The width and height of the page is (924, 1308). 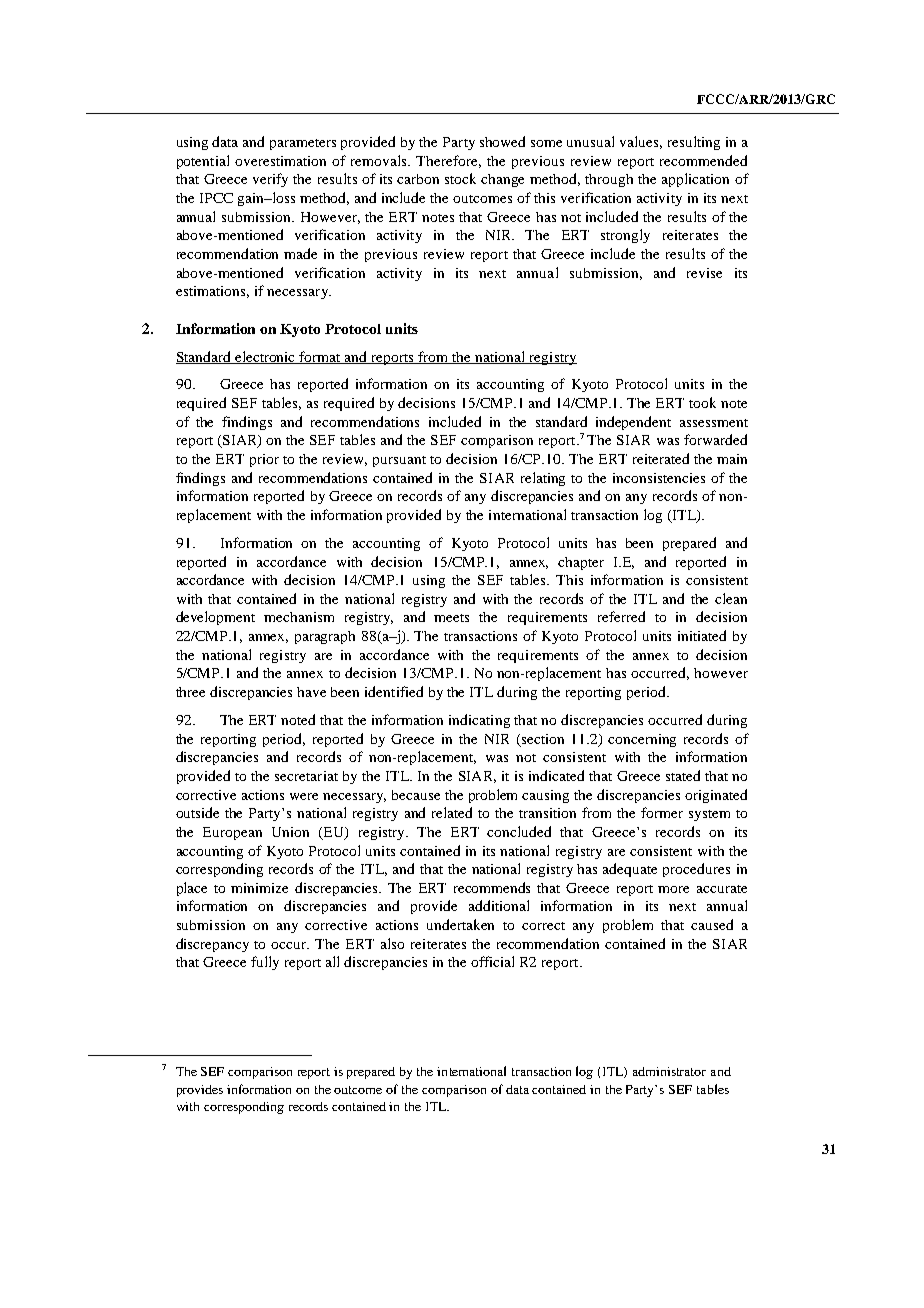 What do you see at coordinates (702, 402) in the page?
I see `took` at bounding box center [702, 402].
